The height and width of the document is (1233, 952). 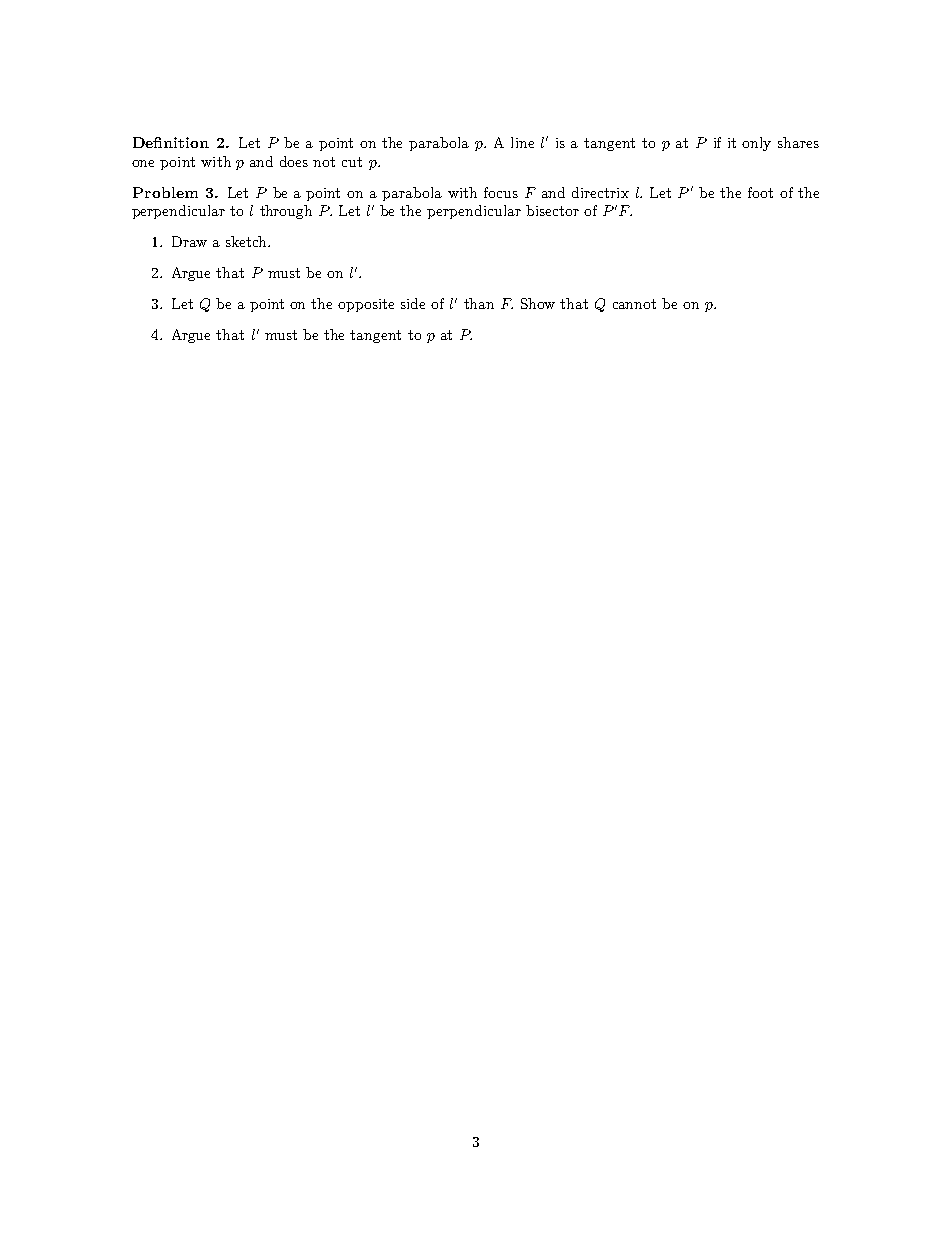 I want to click on Definition, so click(x=171, y=142).
